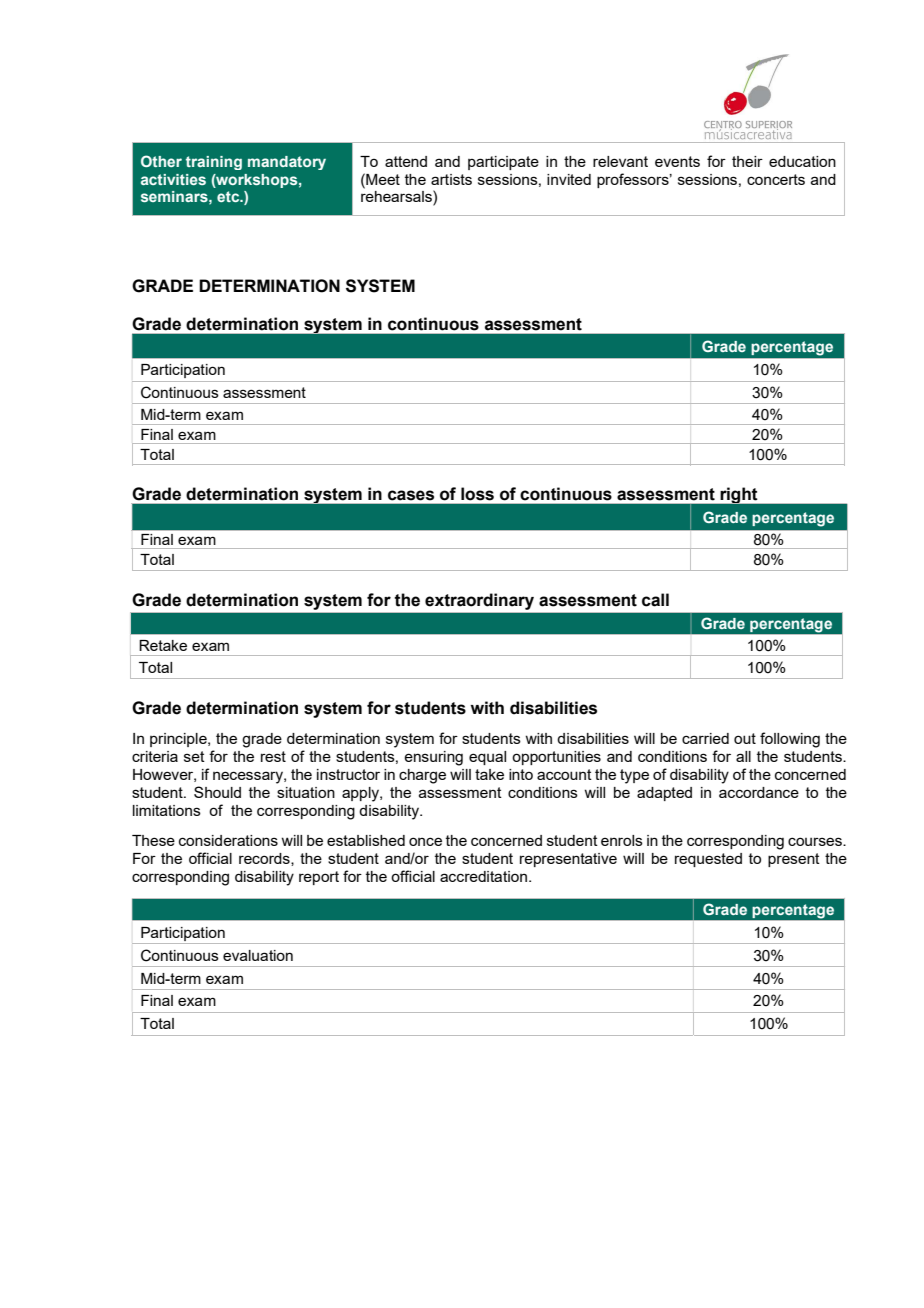 The height and width of the screenshot is (1308, 924). Describe the element at coordinates (708, 860) in the screenshot. I see `requested` at that location.
